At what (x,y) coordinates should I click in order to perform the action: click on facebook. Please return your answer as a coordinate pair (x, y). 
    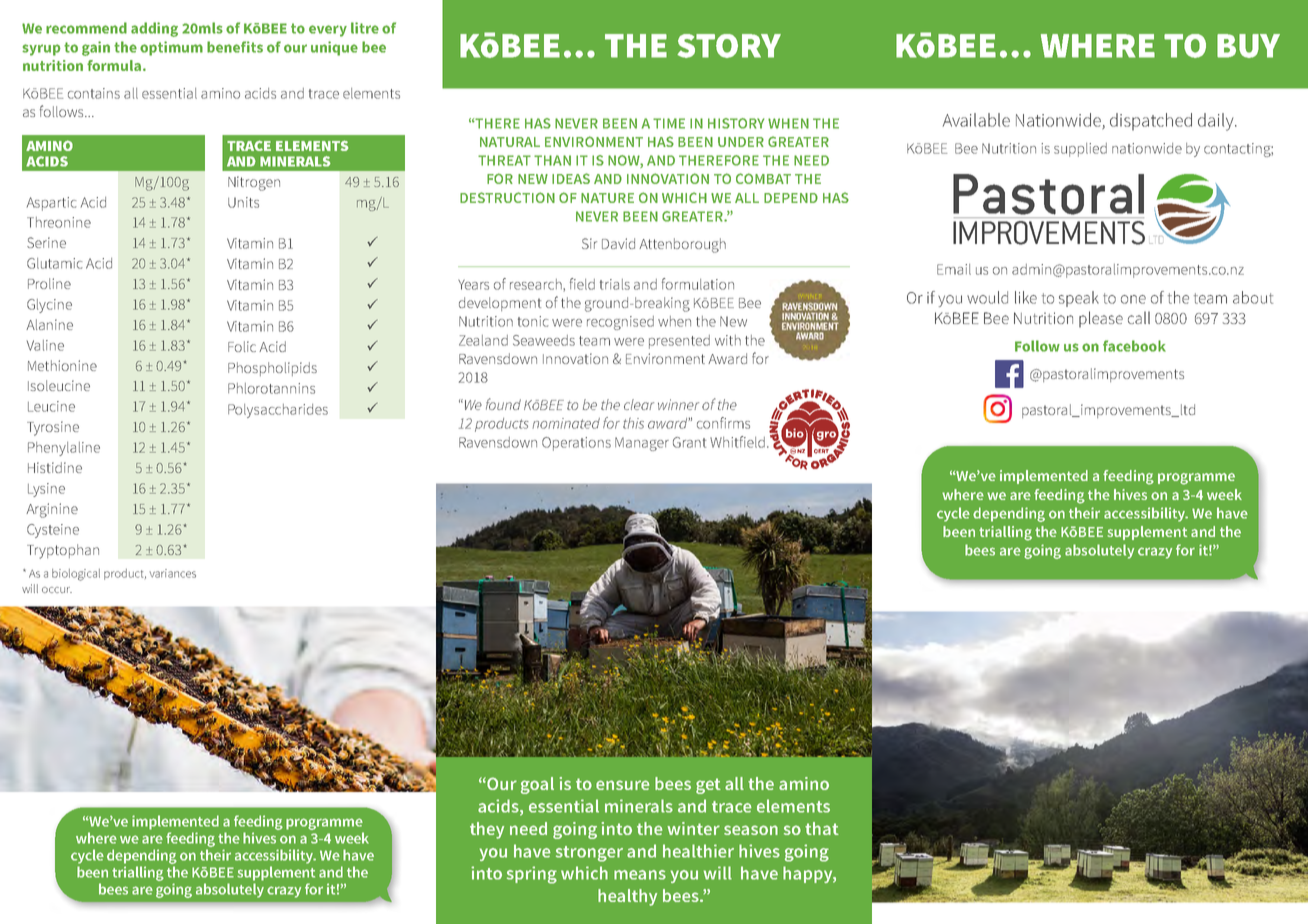
    Looking at the image, I should click on (1134, 346).
